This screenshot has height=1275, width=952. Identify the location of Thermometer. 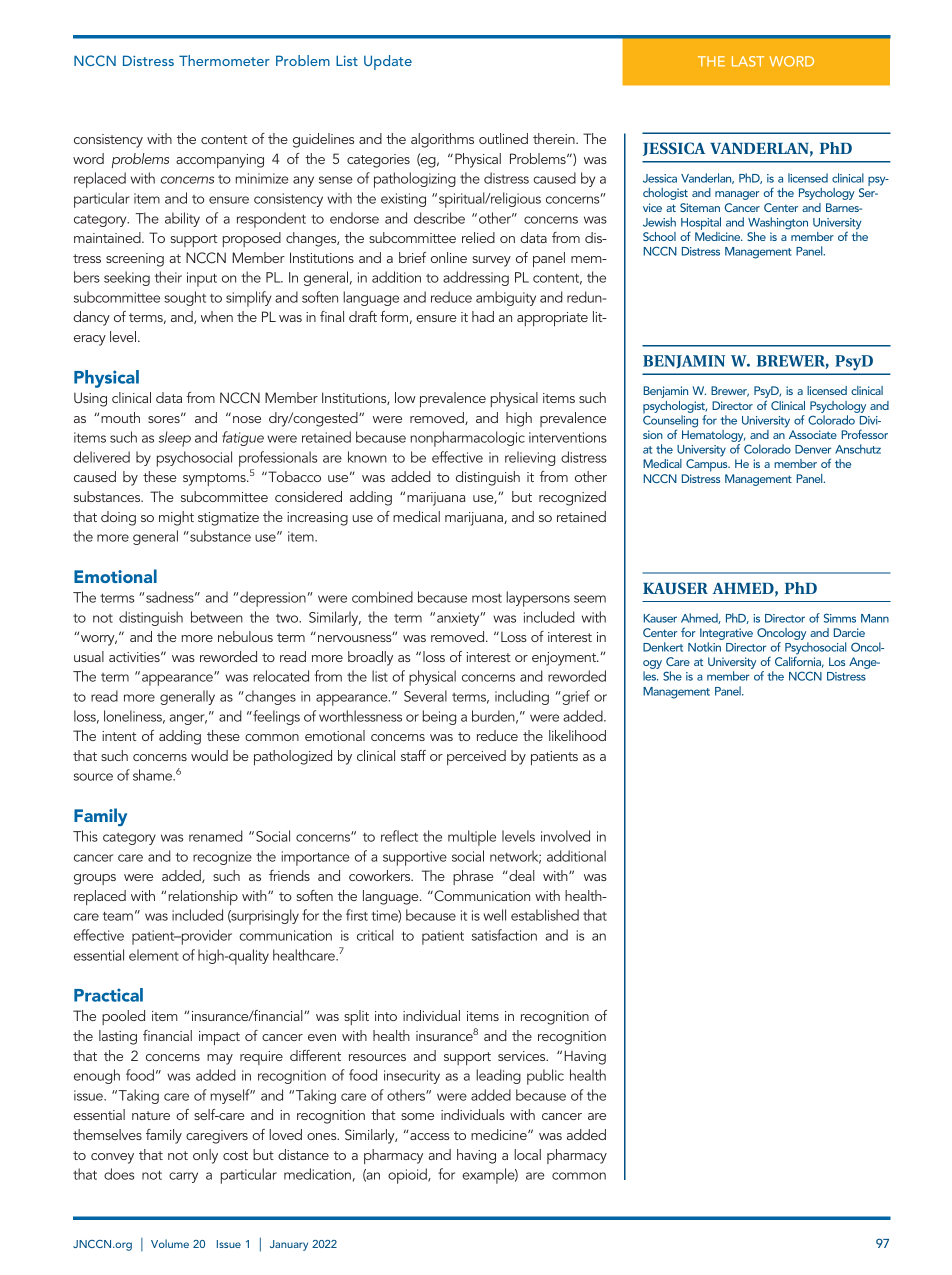
(224, 60).
